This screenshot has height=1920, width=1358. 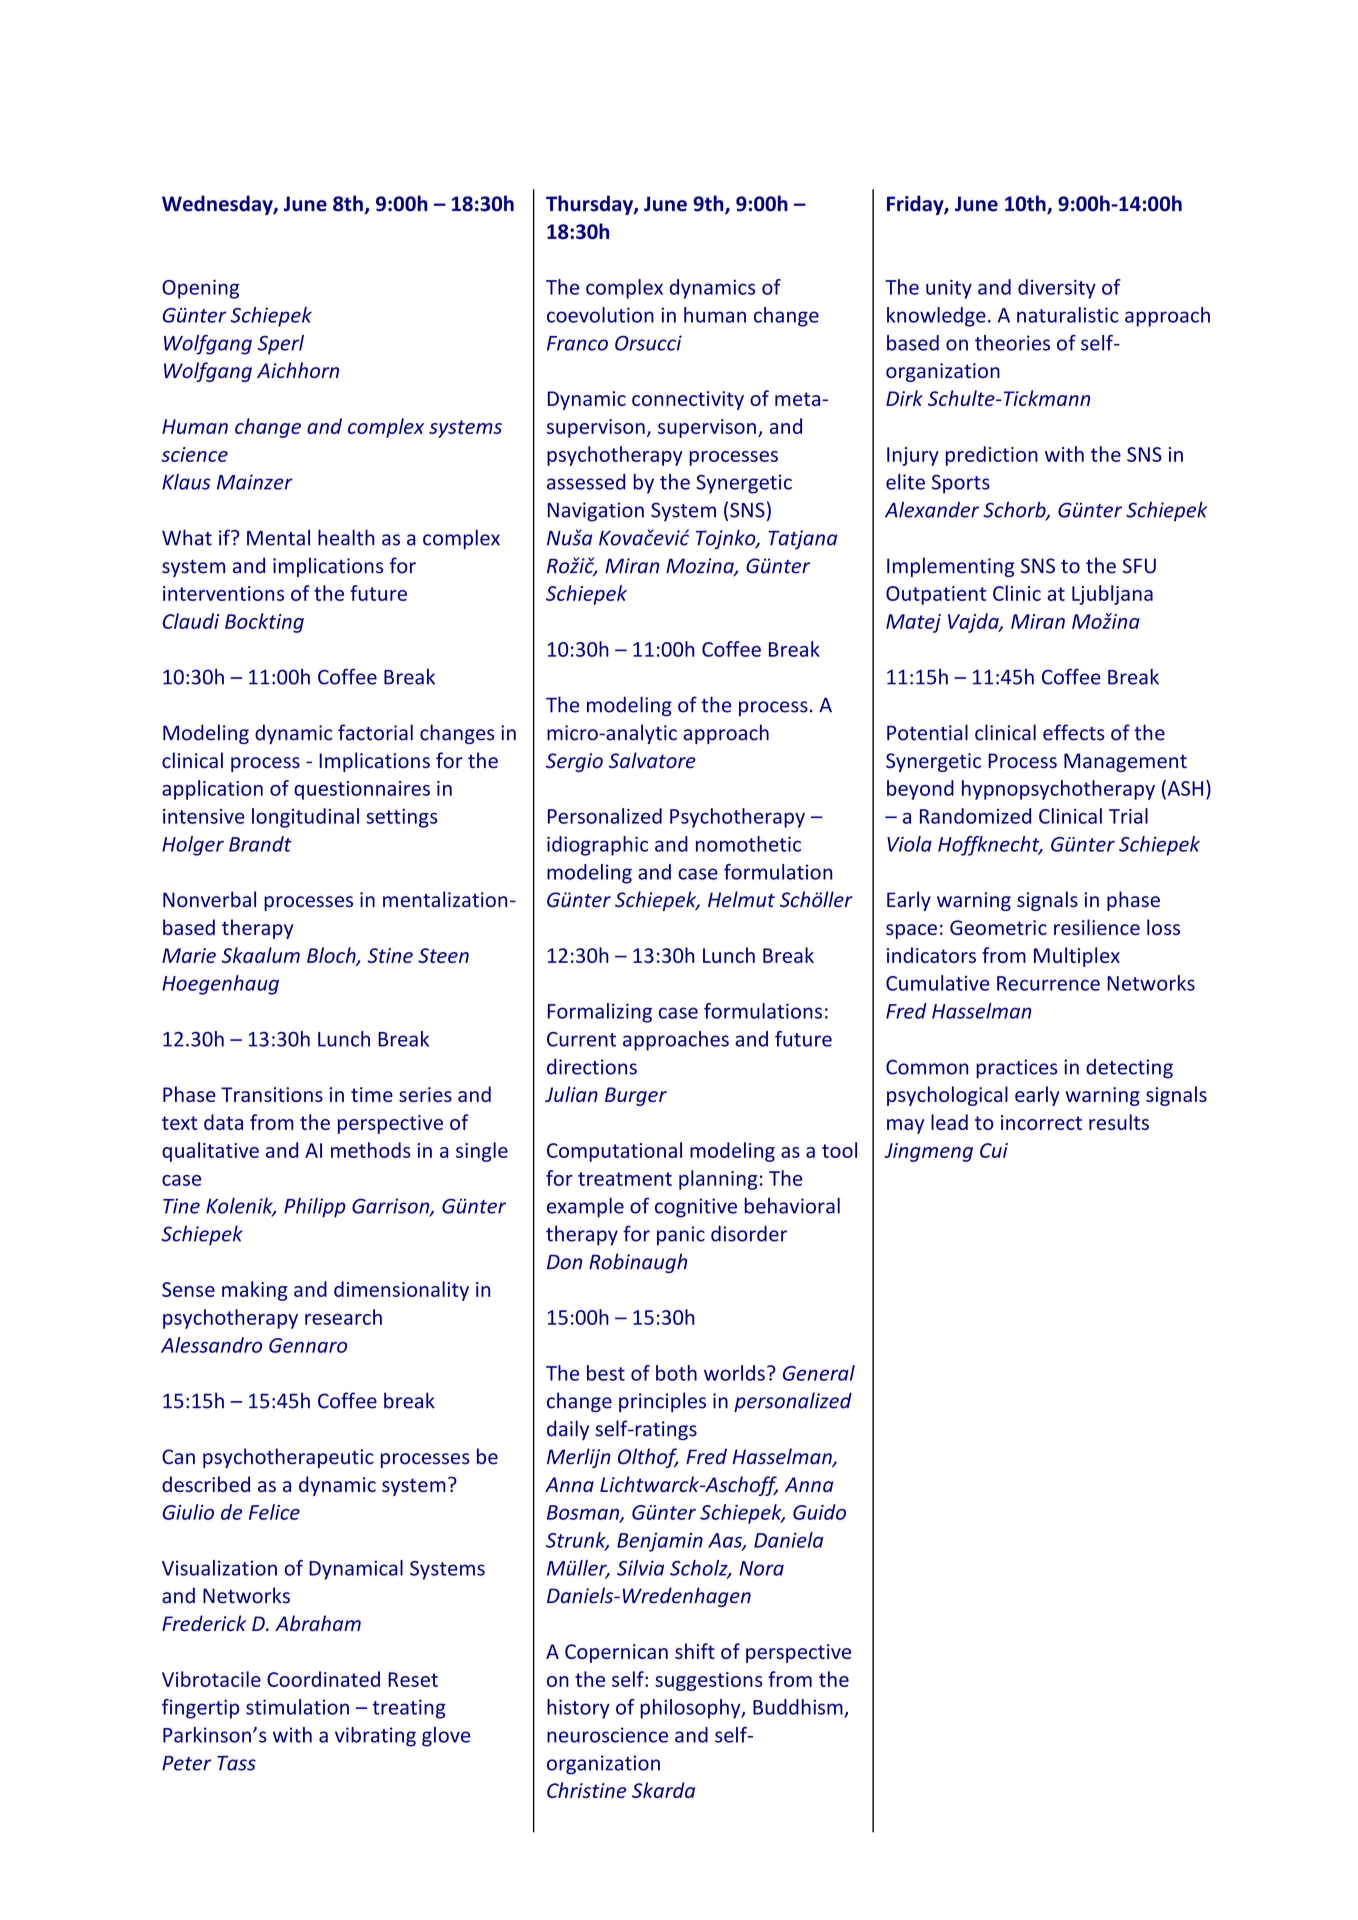 What do you see at coordinates (200, 289) in the screenshot?
I see `Opening` at bounding box center [200, 289].
